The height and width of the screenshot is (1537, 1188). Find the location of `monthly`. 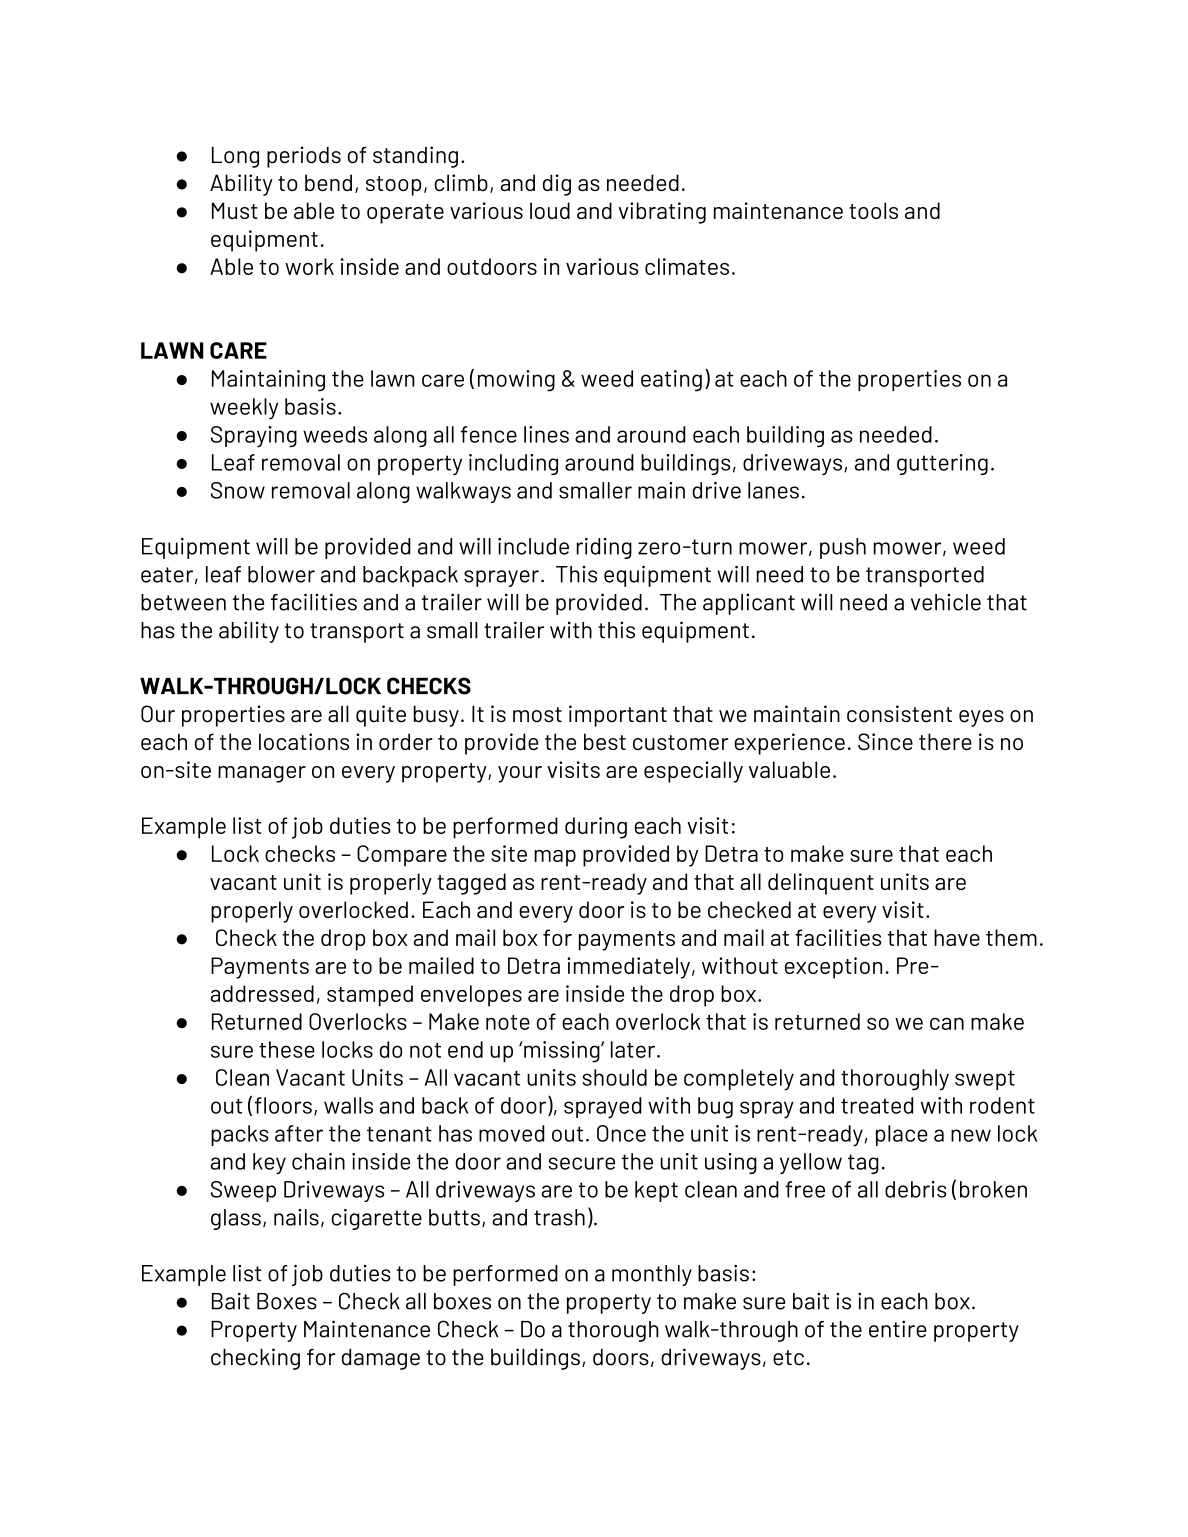

monthly is located at coordinates (652, 1275).
